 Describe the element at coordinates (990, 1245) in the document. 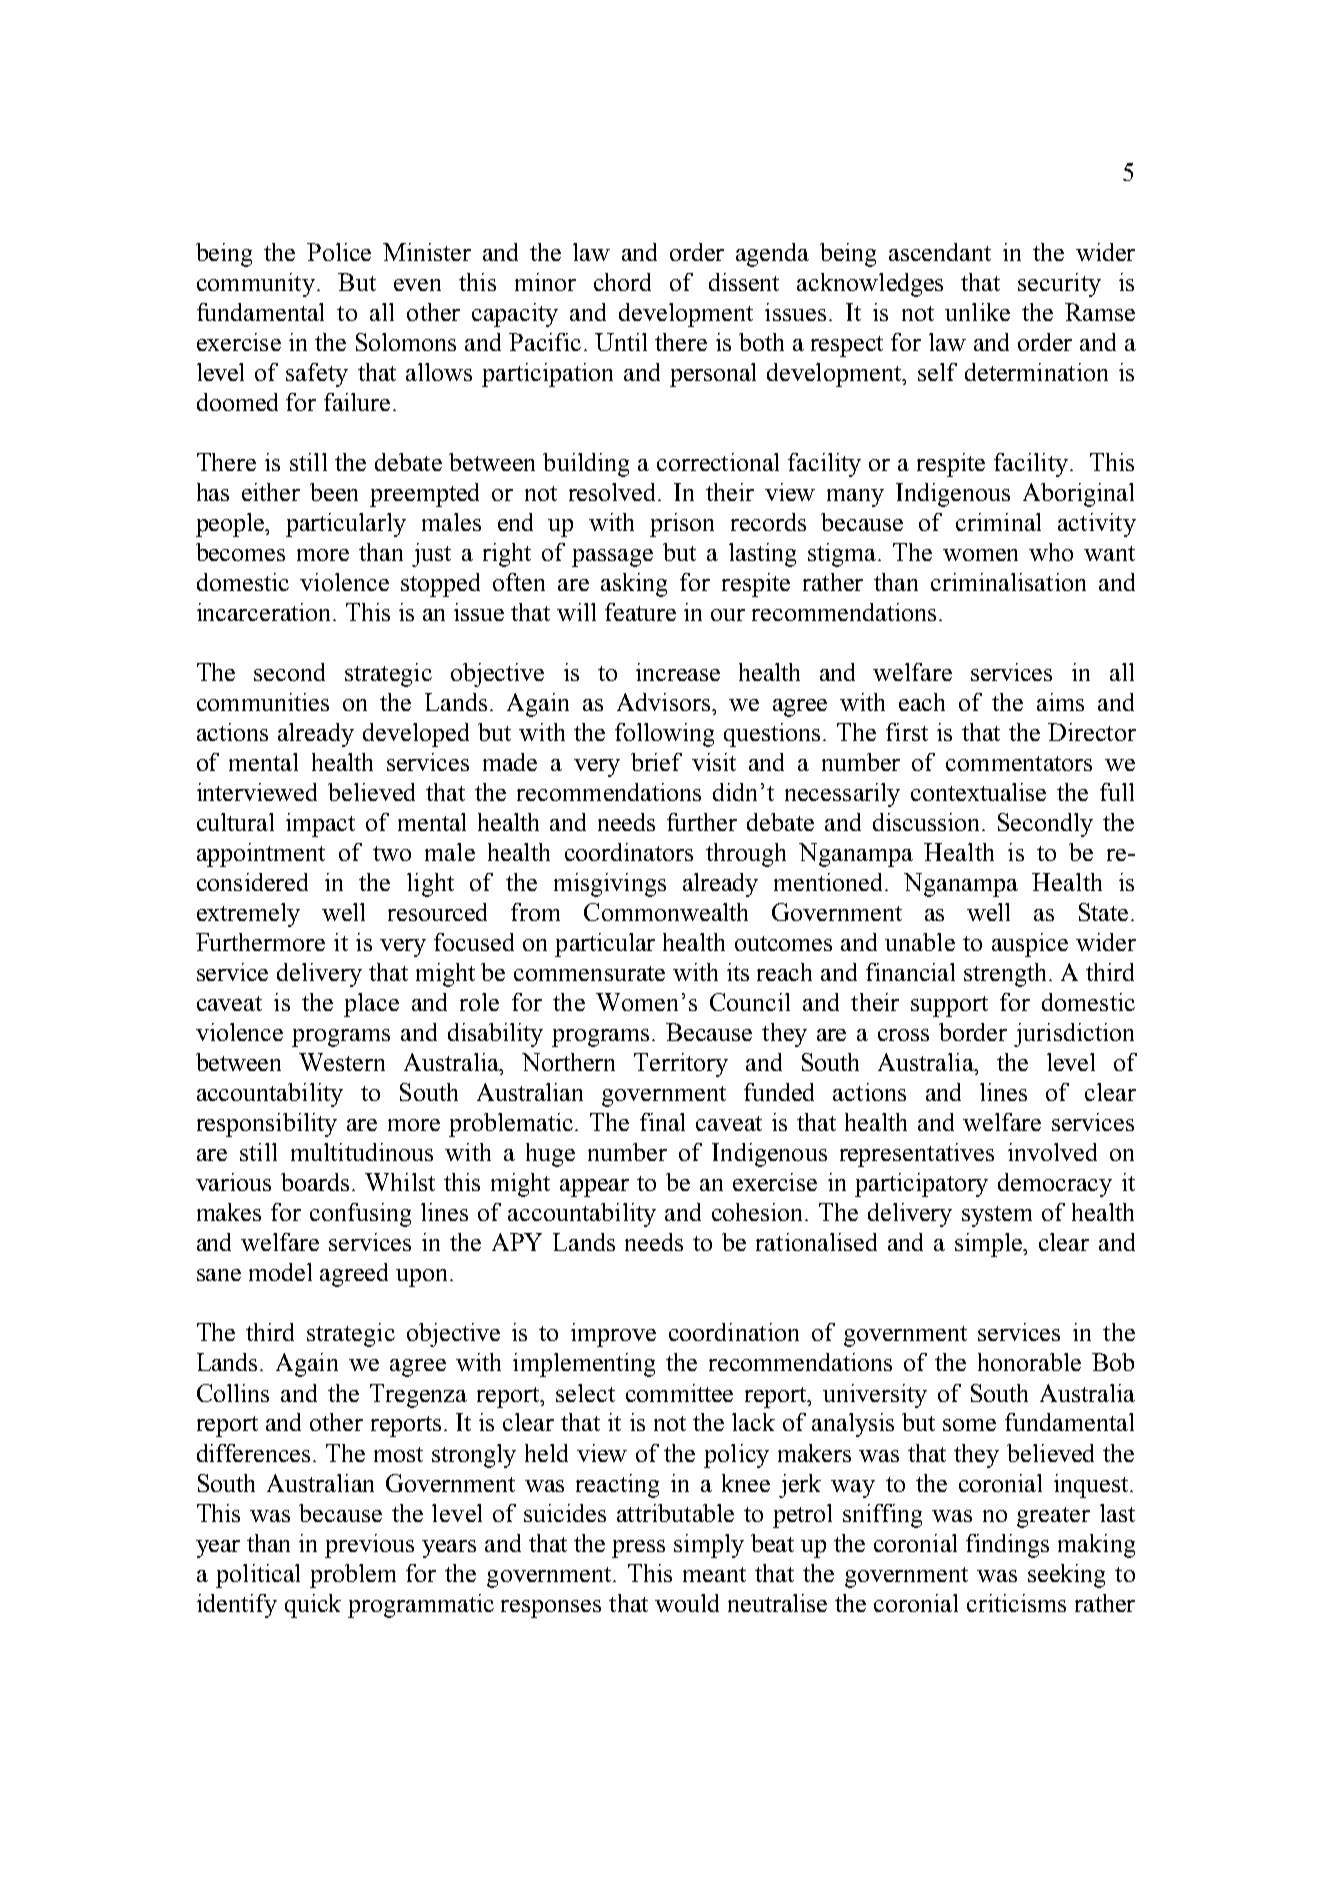

I see `simple` at that location.
